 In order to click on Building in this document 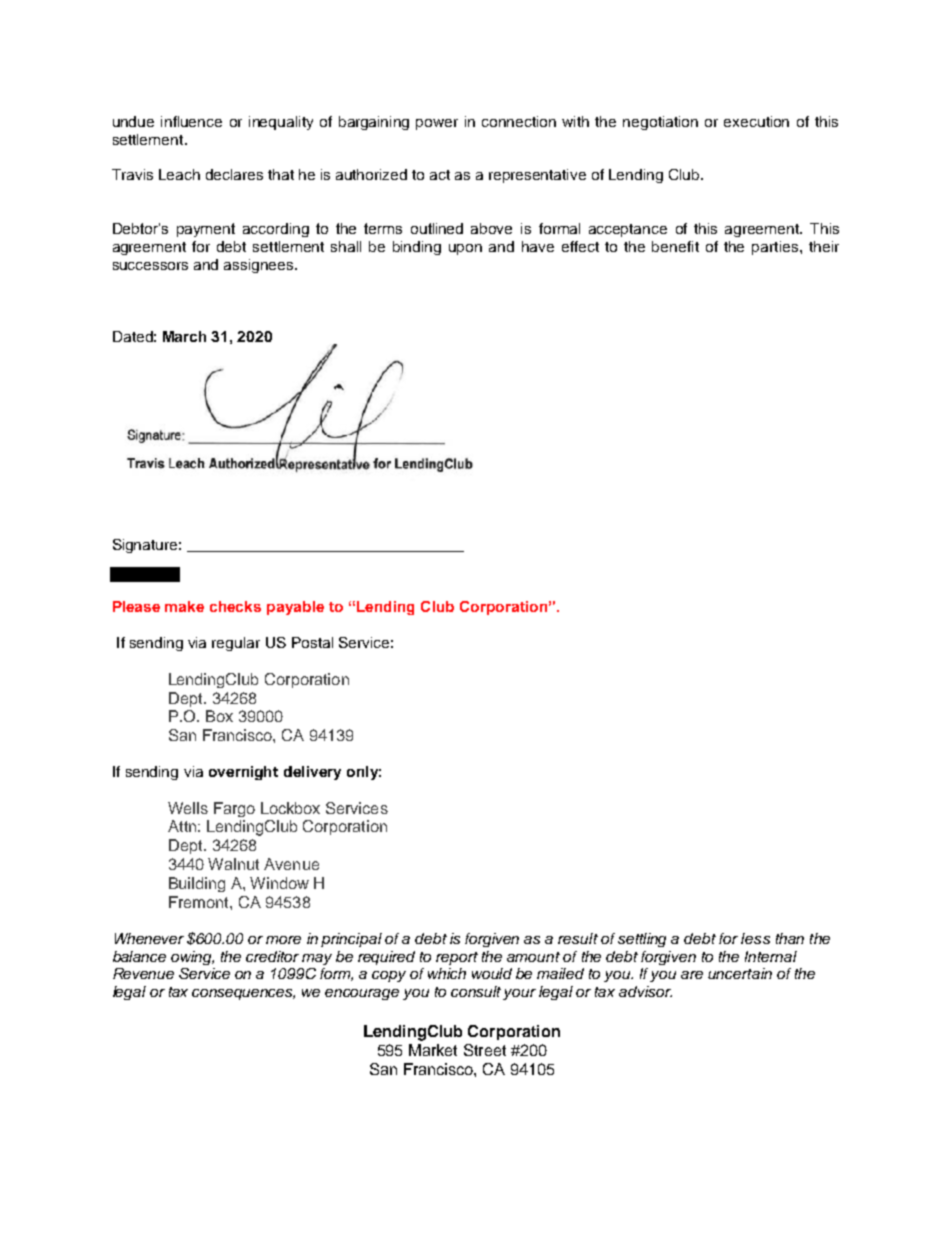, I will do `click(197, 884)`.
